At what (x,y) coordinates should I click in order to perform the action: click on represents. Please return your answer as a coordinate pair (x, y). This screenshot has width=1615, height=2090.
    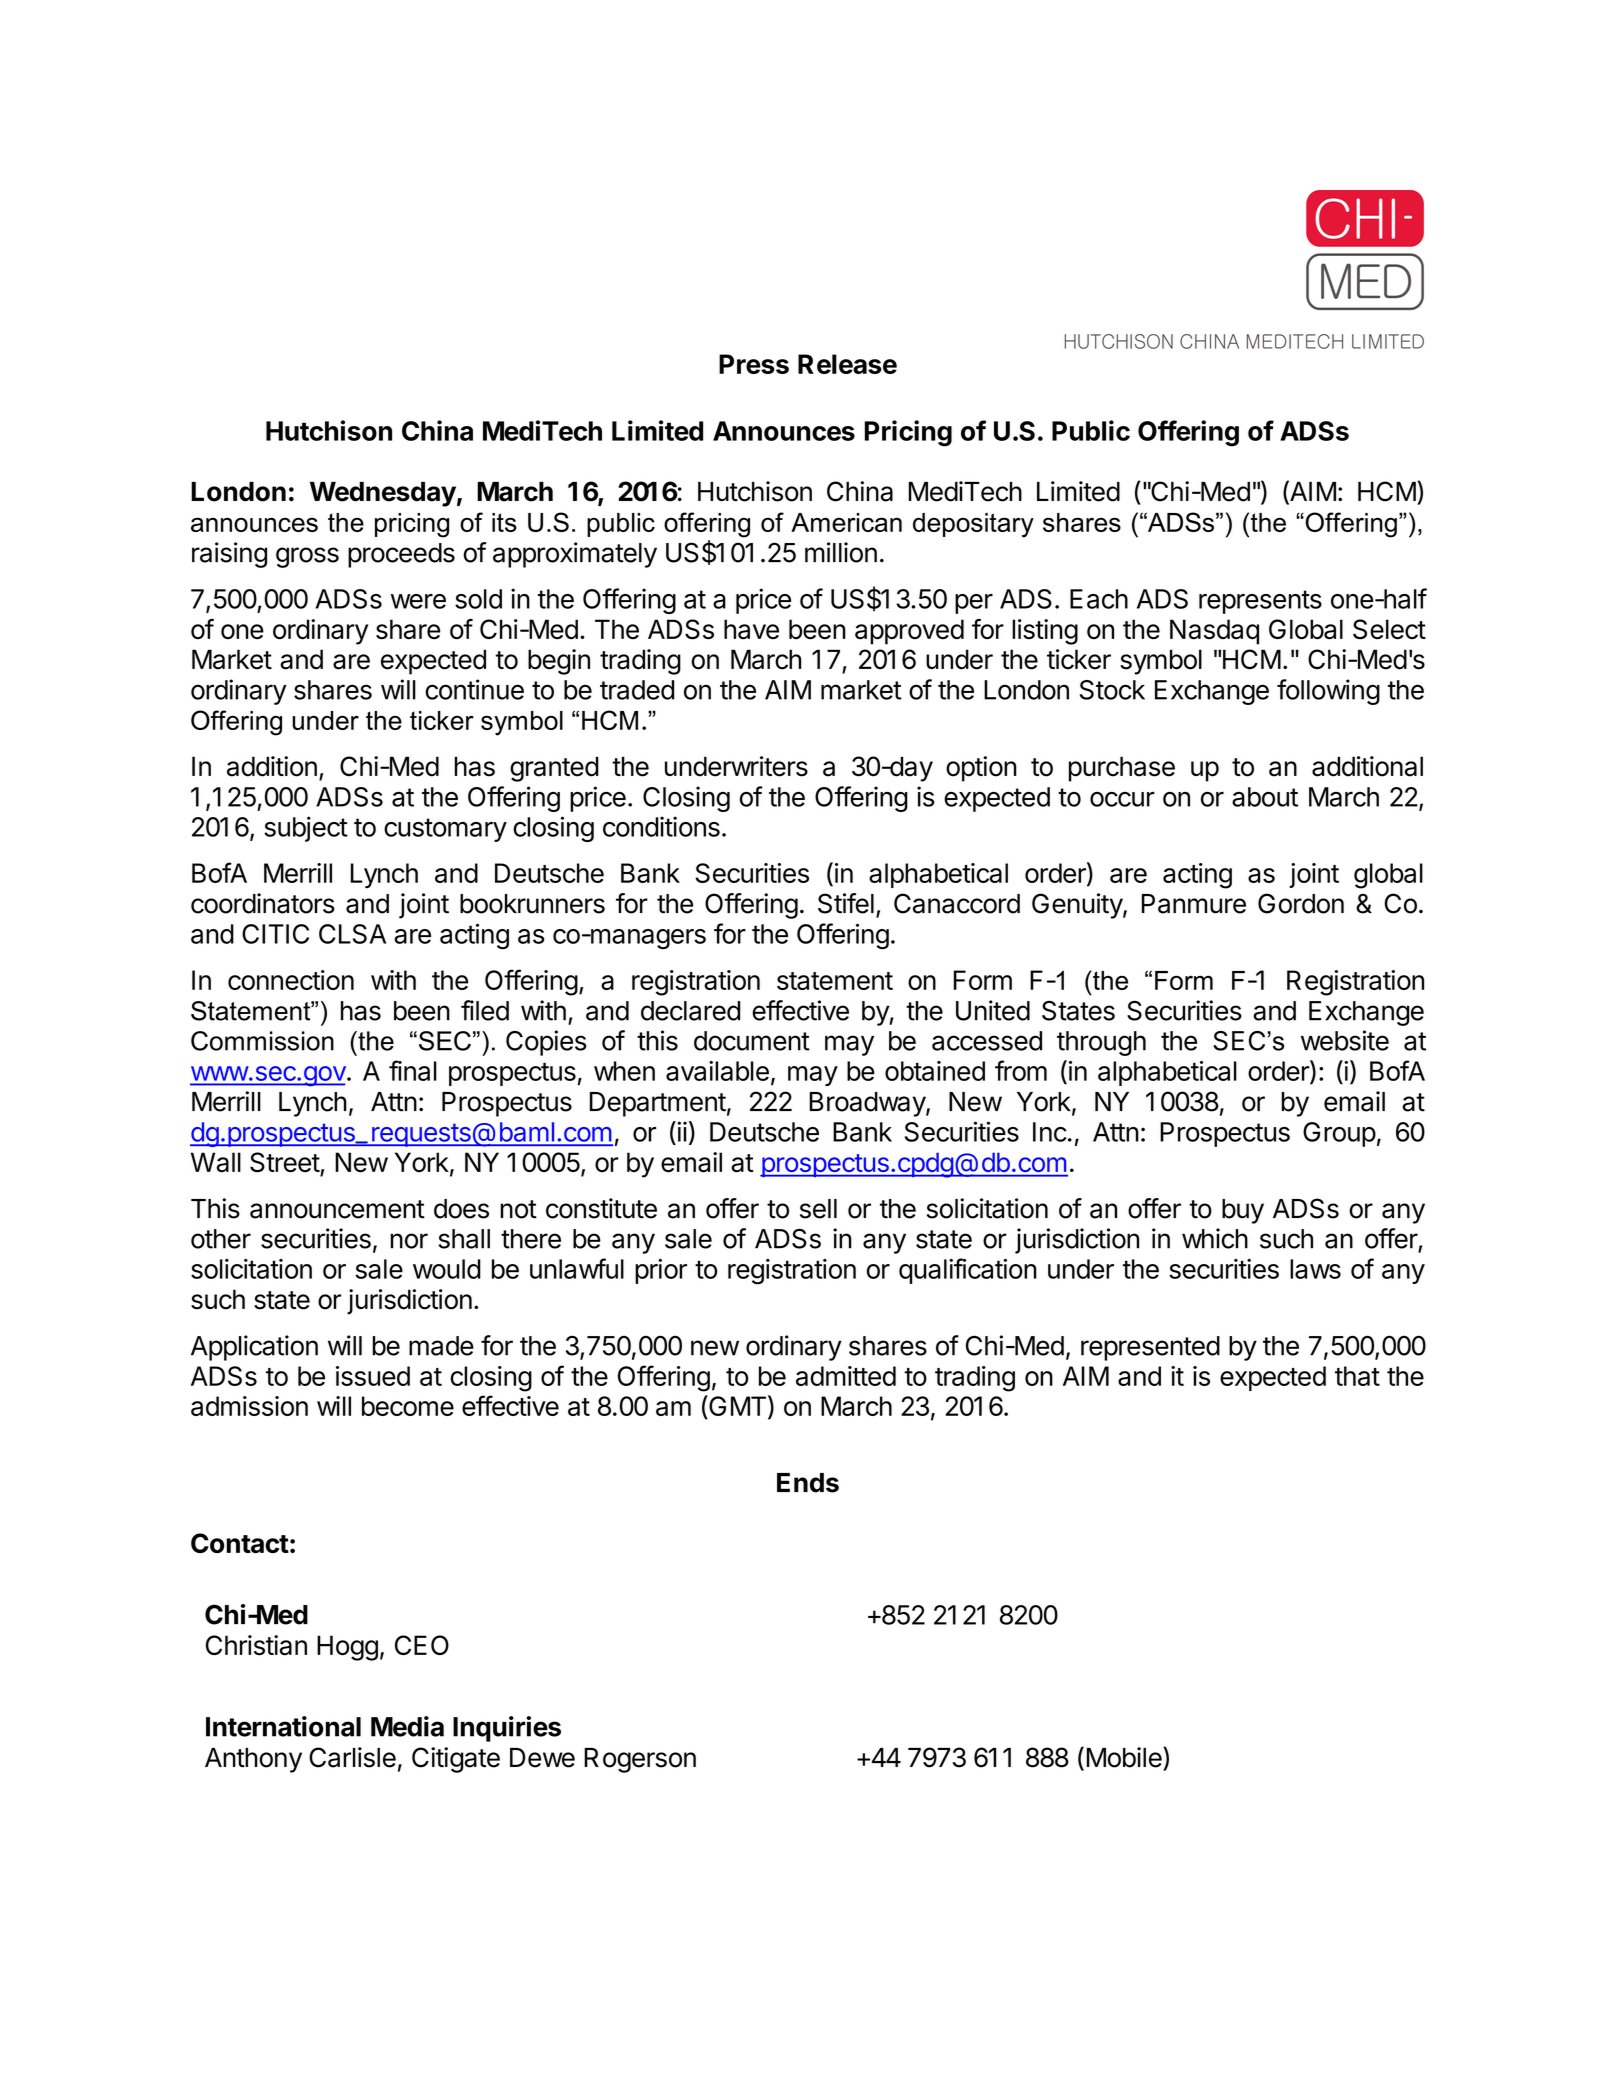
    Looking at the image, I should click on (1260, 602).
